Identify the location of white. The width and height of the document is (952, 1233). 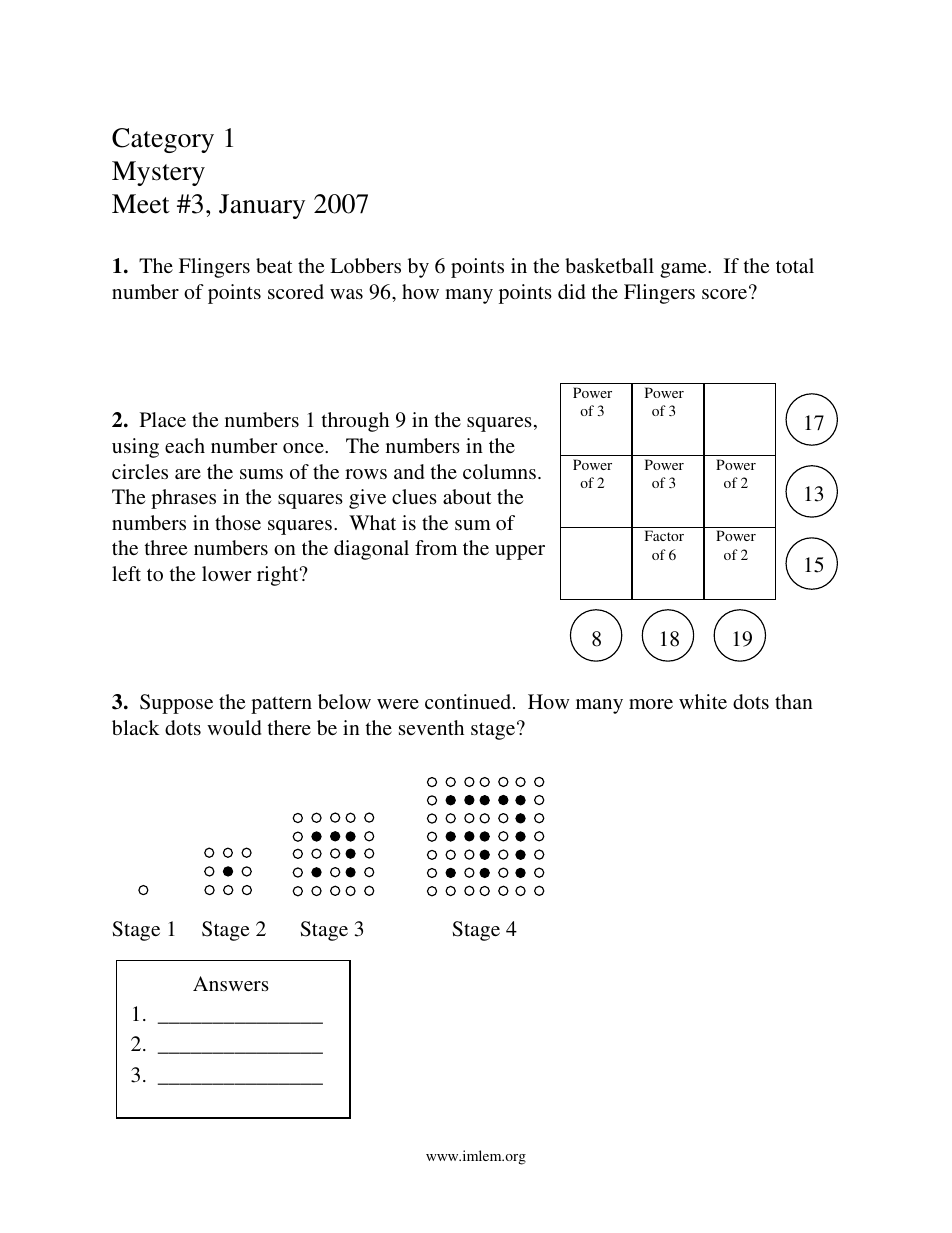
(703, 701).
